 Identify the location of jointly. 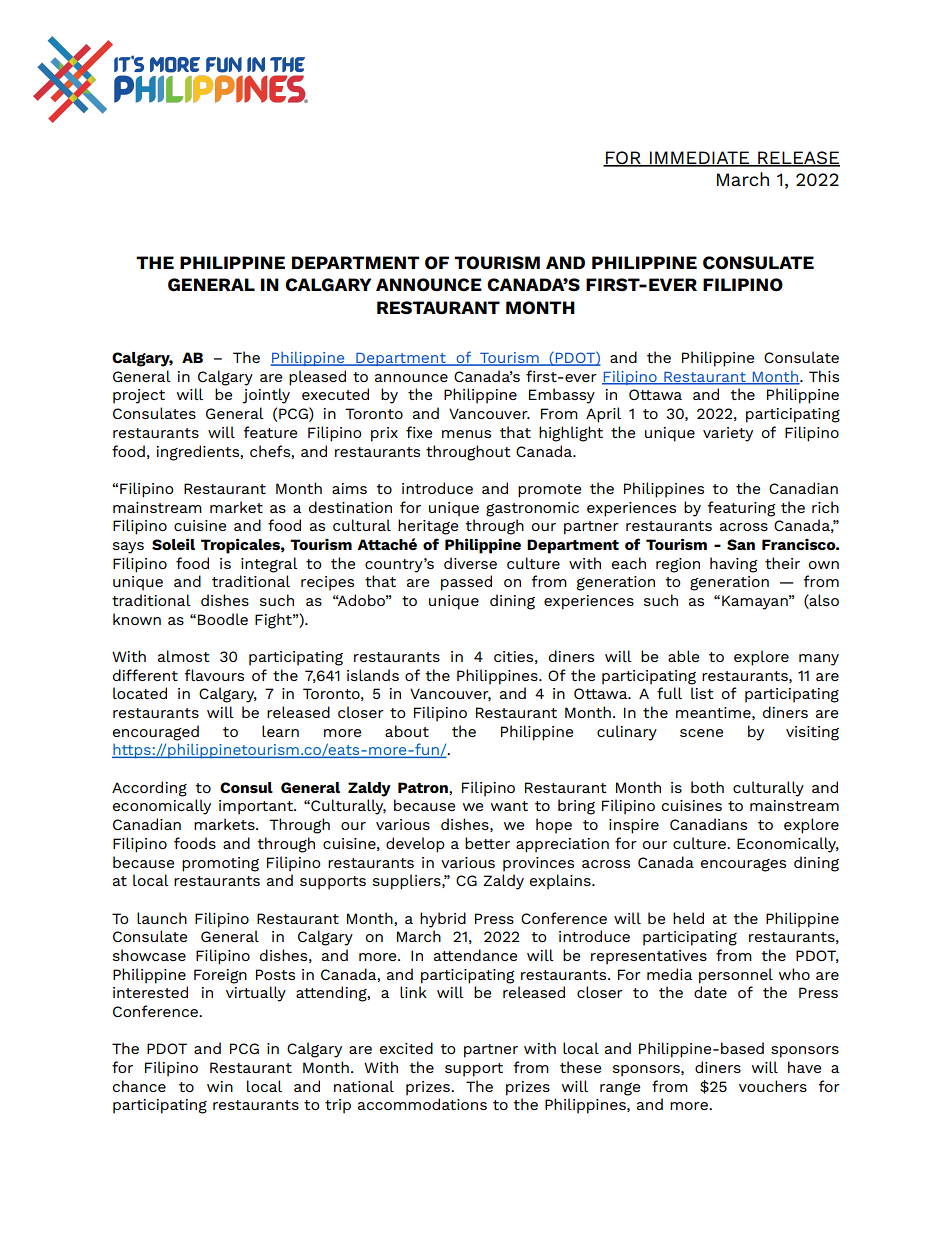
(266, 396).
